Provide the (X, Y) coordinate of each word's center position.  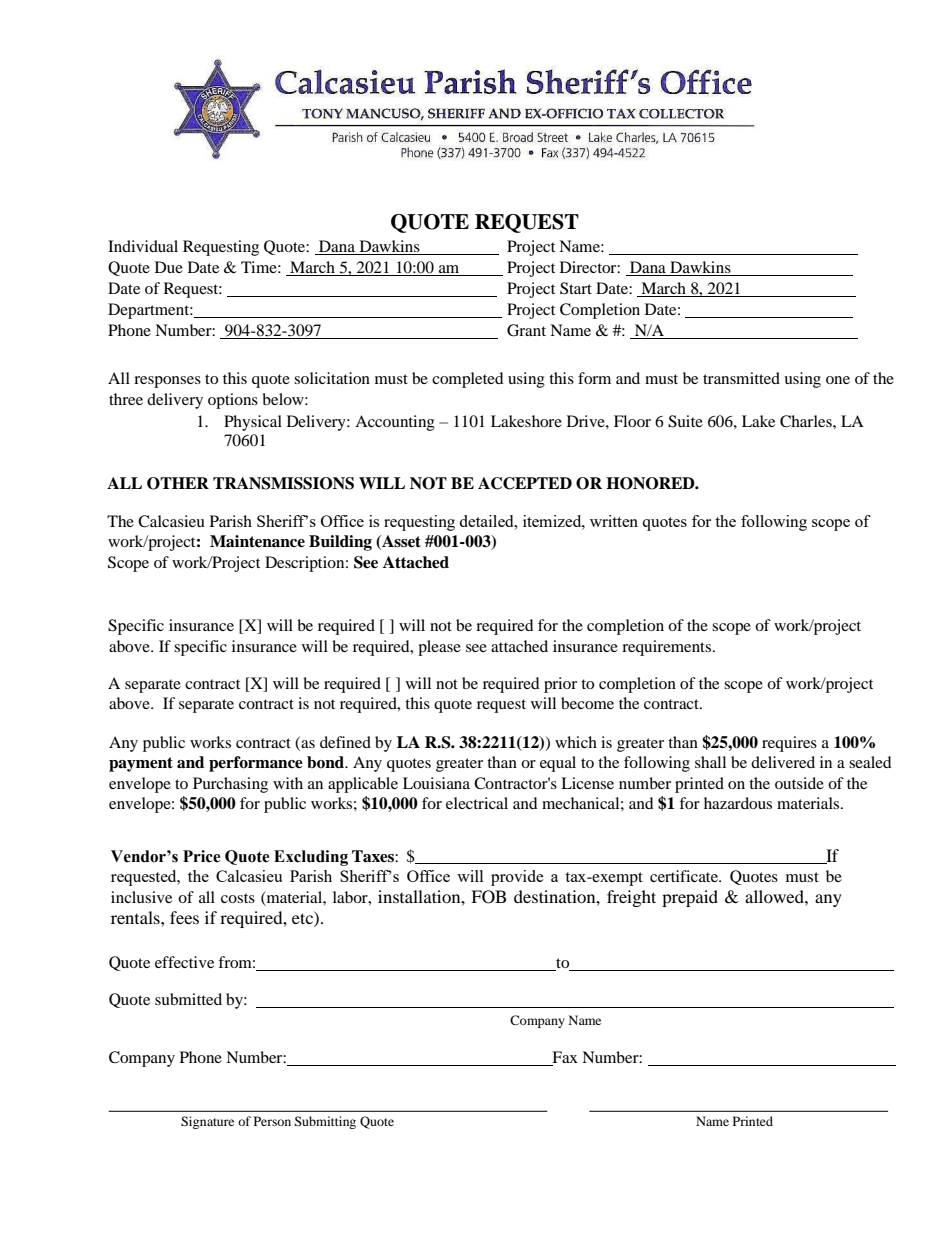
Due (169, 267)
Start (576, 288)
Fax (565, 1057)
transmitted (741, 378)
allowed (775, 896)
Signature (207, 1122)
